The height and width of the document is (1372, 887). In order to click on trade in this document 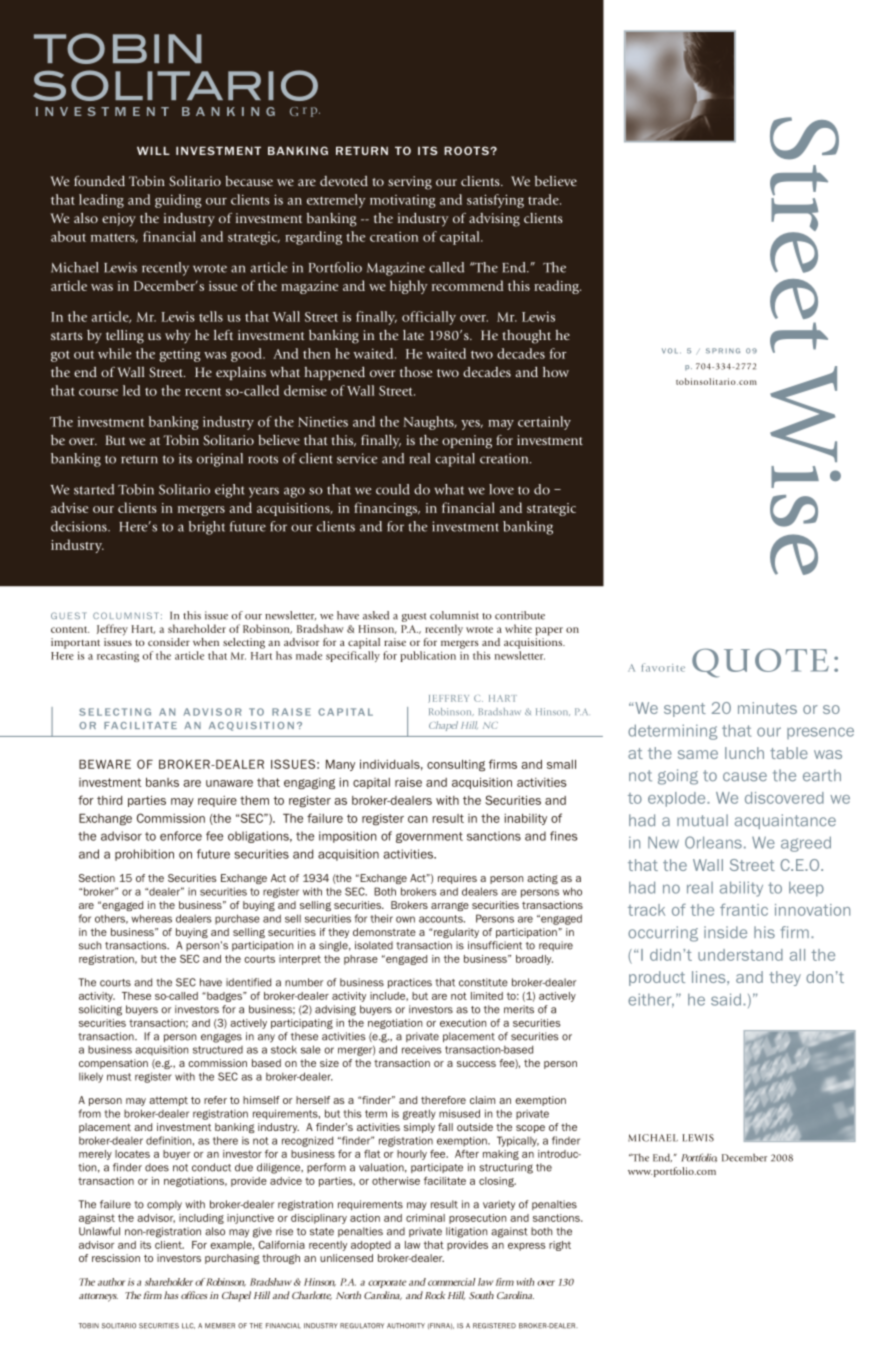, I will do `click(544, 199)`.
